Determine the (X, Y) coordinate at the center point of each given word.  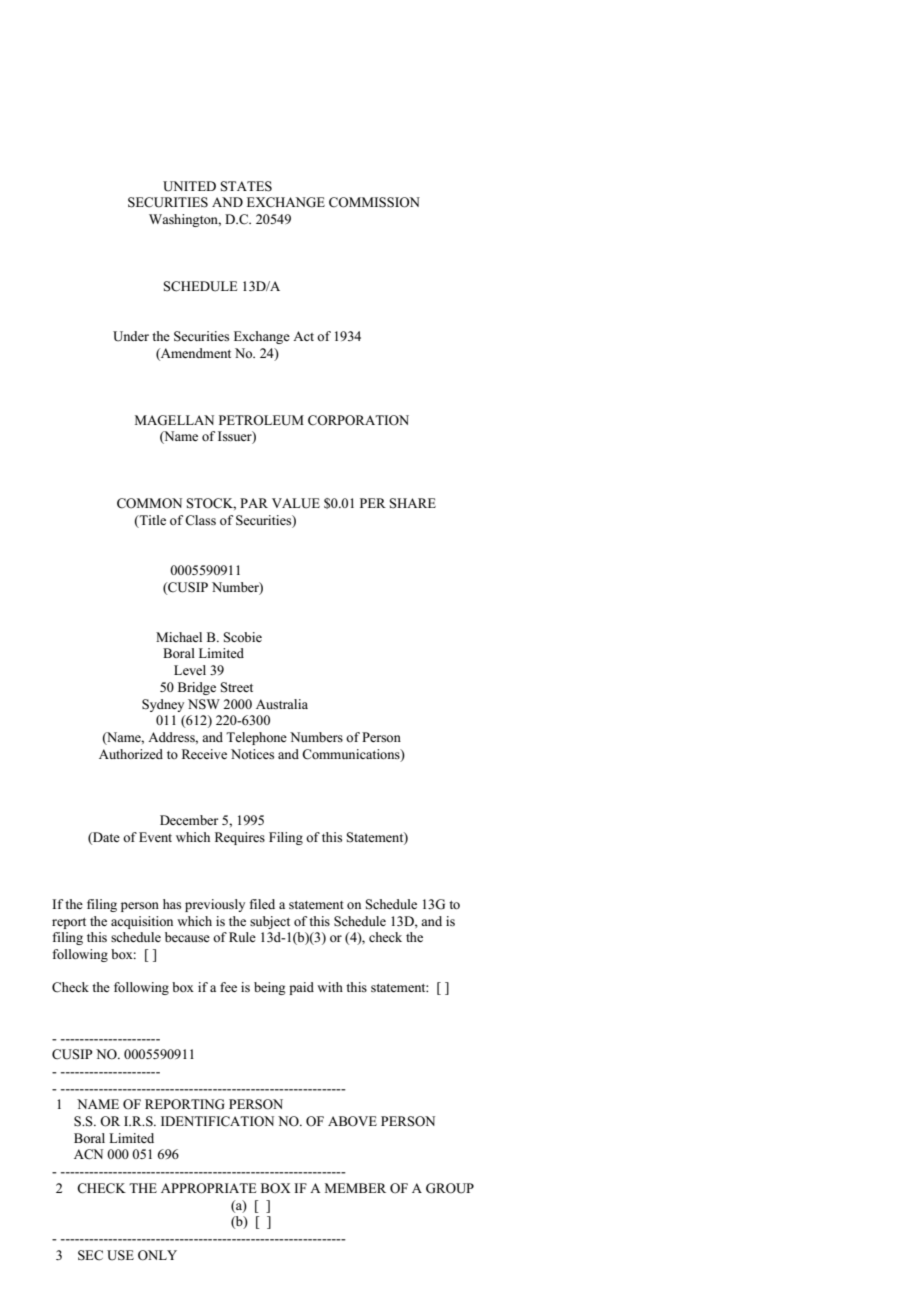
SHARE (413, 503)
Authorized (131, 754)
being (270, 988)
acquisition (142, 922)
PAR (254, 503)
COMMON (149, 503)
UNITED (189, 186)
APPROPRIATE (209, 1188)
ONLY (157, 1255)
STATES (246, 186)
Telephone (256, 738)
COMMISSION (374, 202)
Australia (282, 704)
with (330, 987)
